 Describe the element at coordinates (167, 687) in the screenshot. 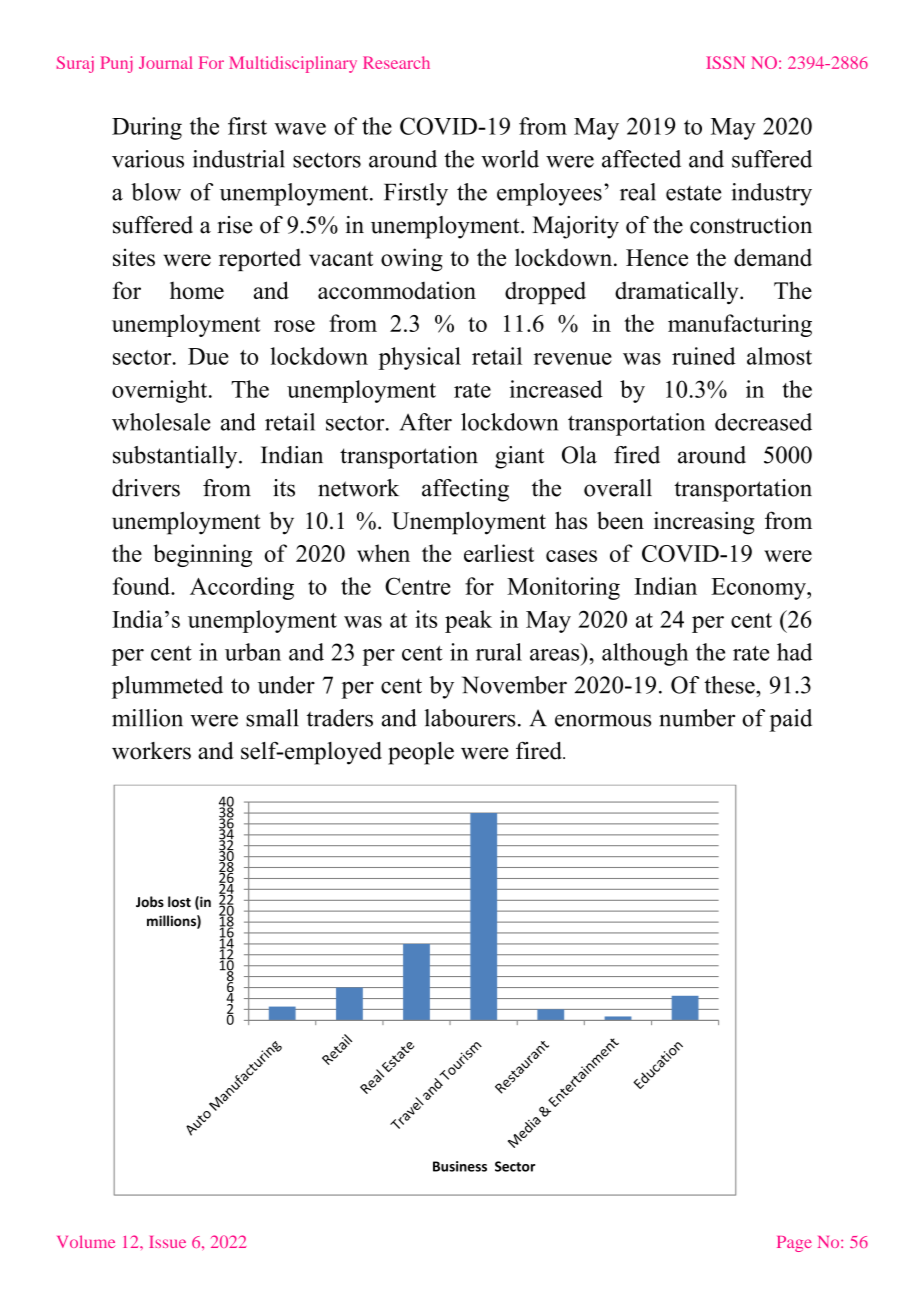

I see `plummeted` at that location.
